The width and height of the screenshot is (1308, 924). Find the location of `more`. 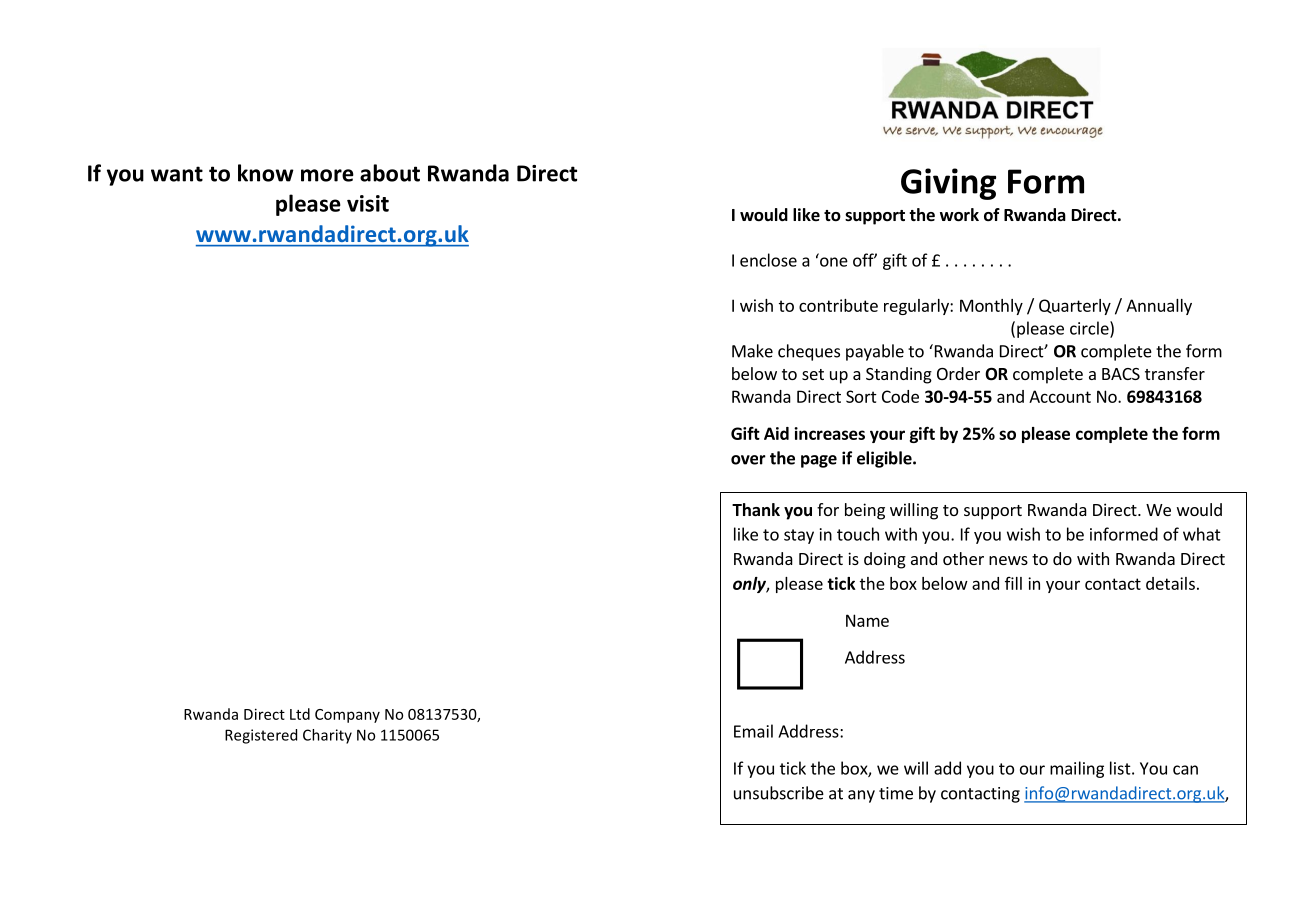

more is located at coordinates (327, 175).
